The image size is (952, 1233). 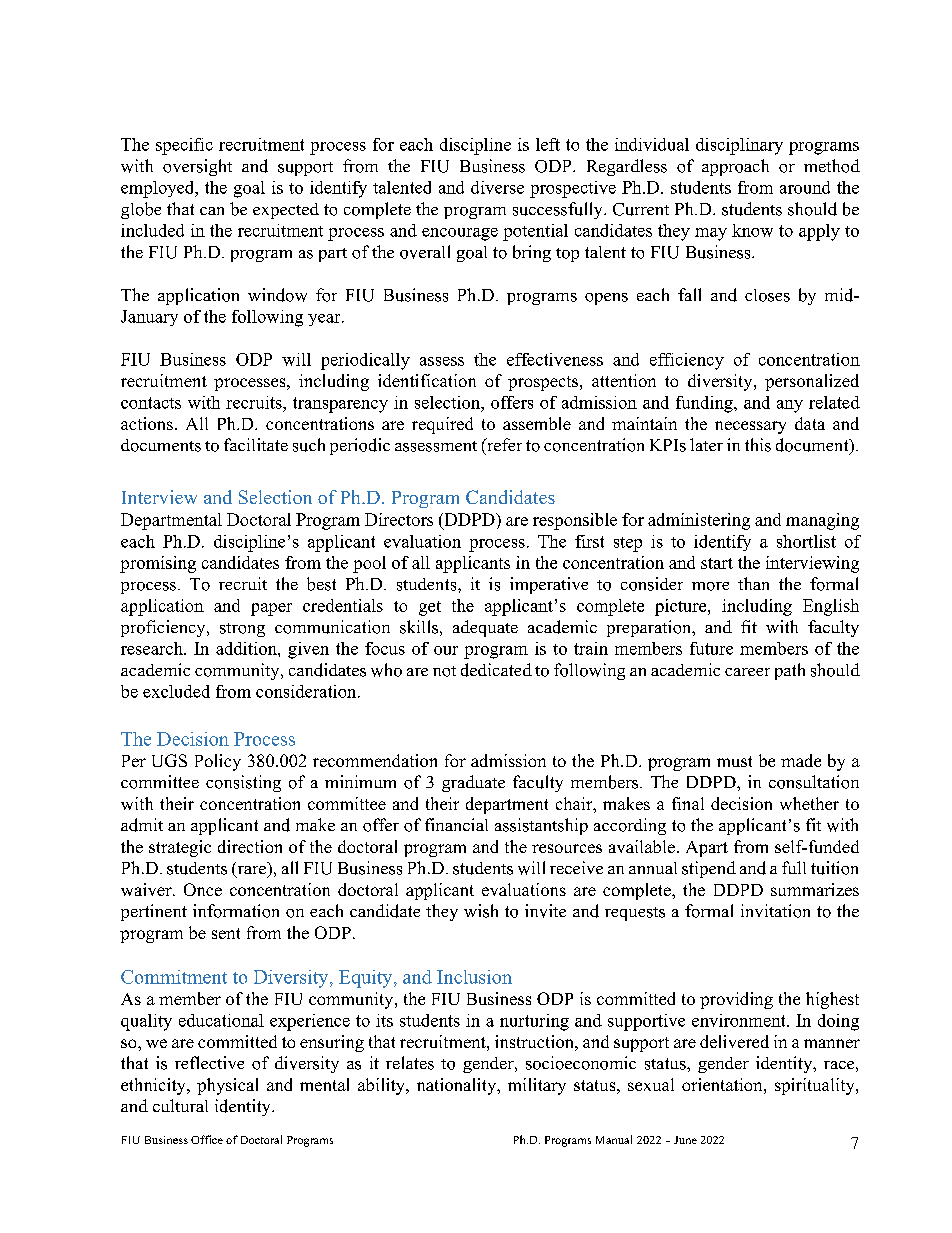 What do you see at coordinates (735, 167) in the screenshot?
I see `approach` at bounding box center [735, 167].
